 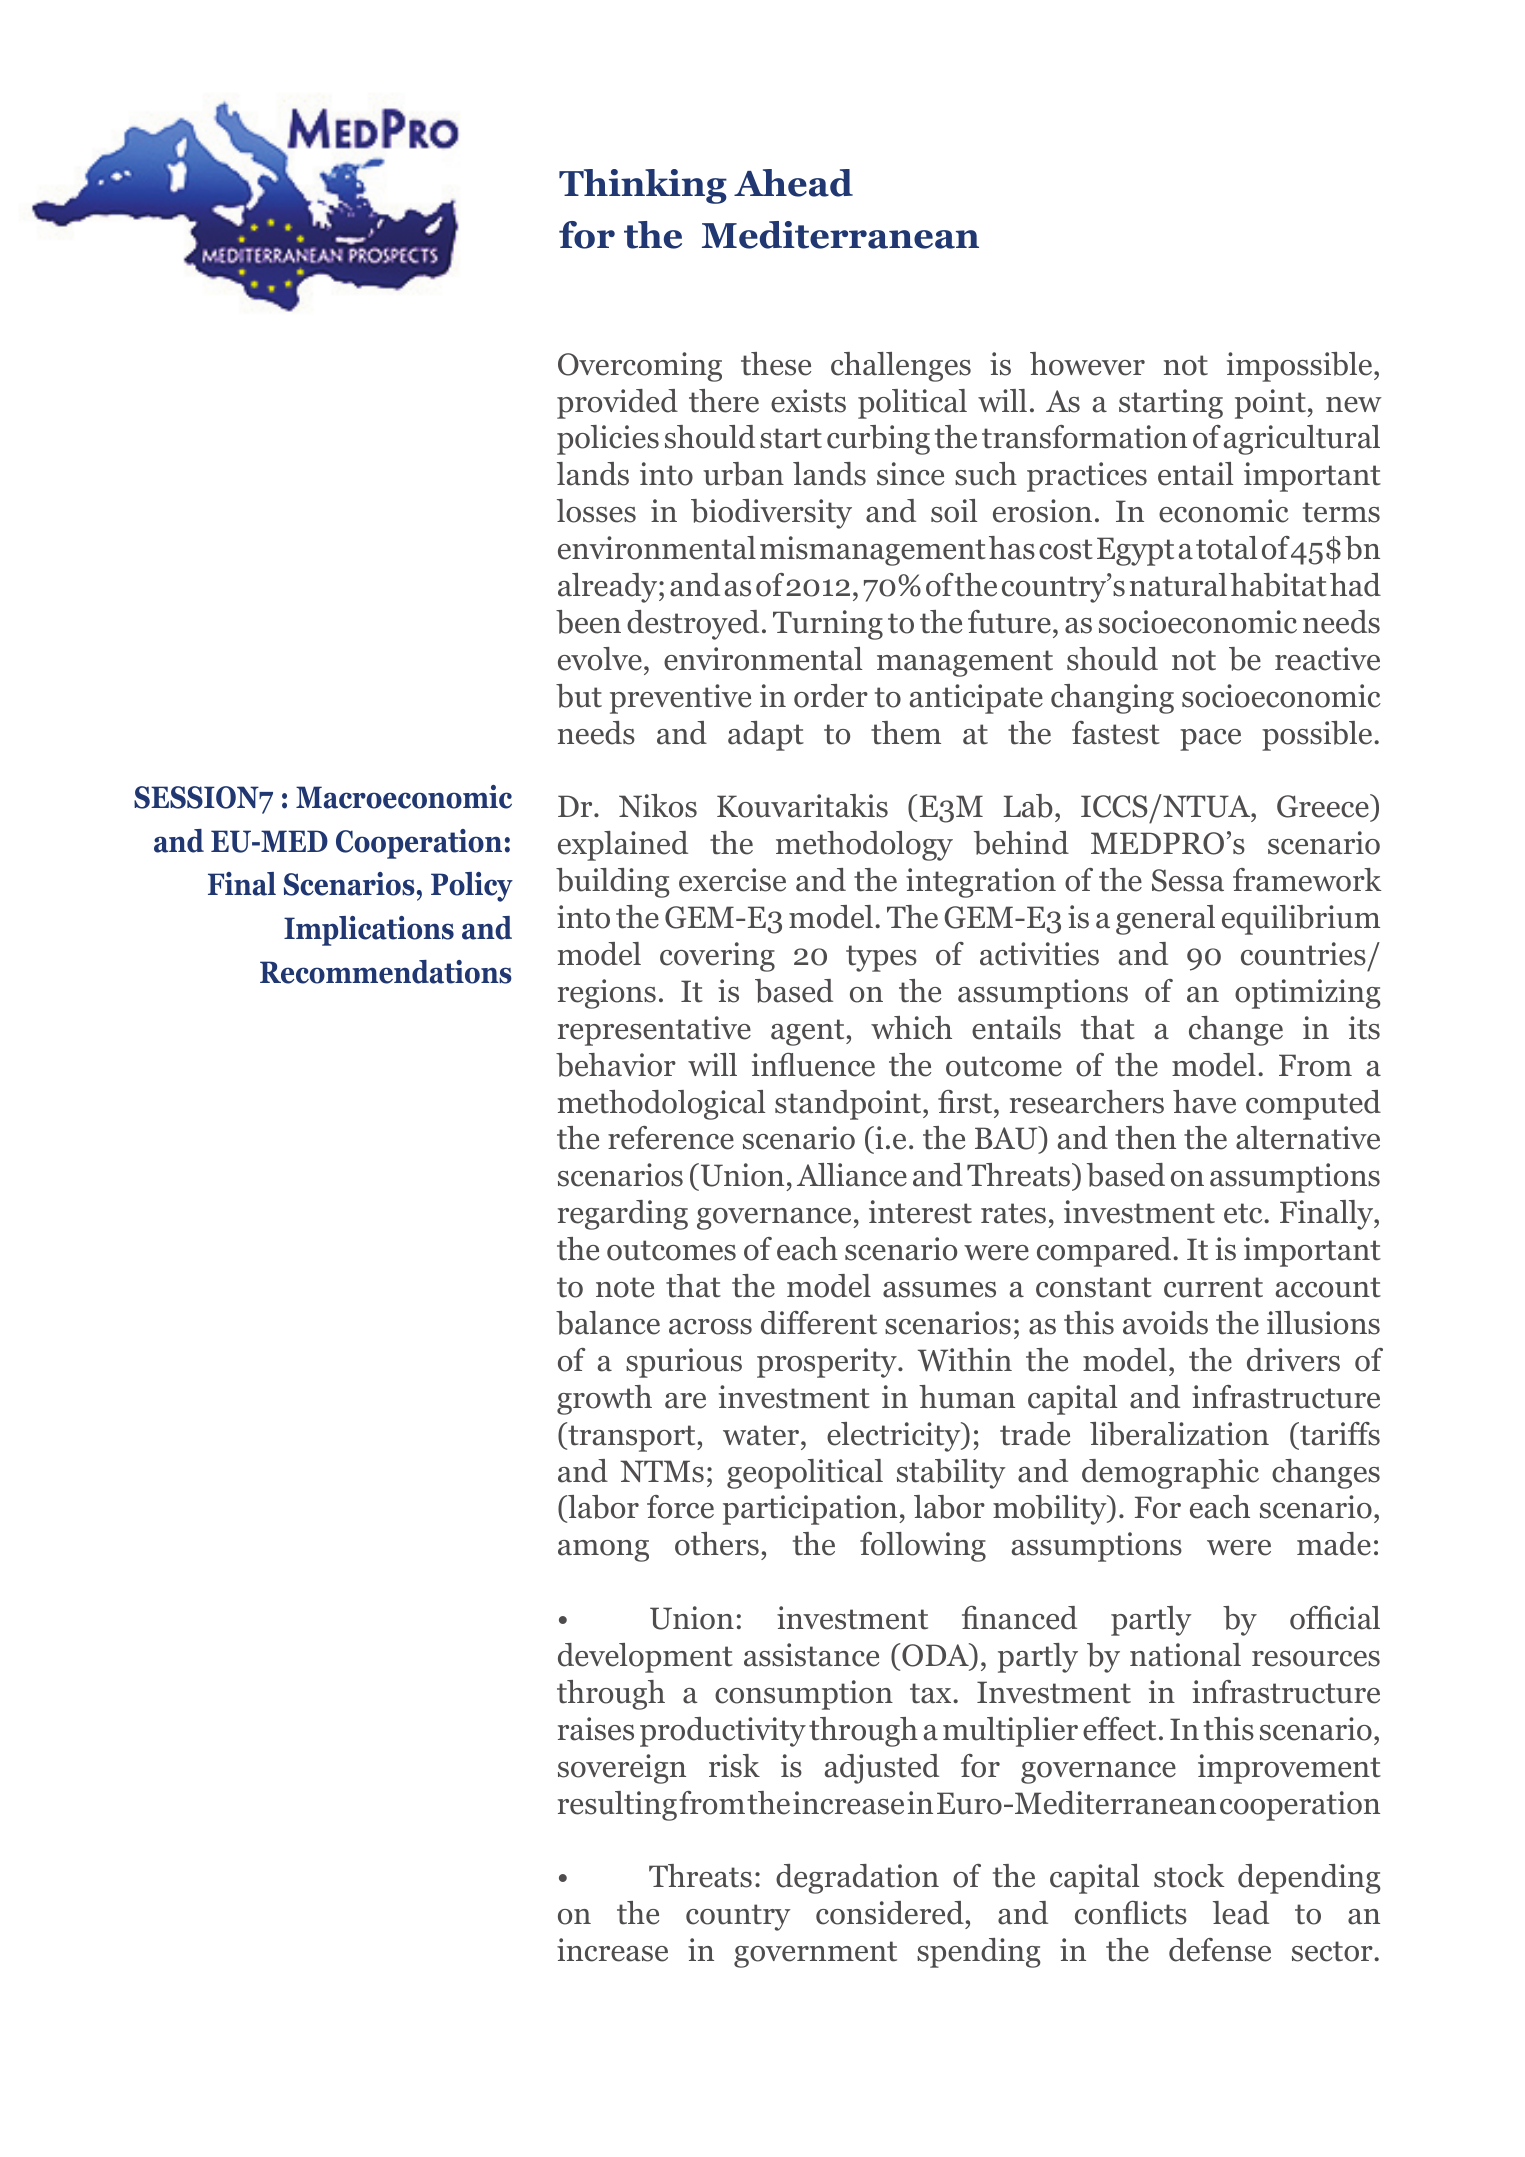 I want to click on however, so click(x=1087, y=364).
